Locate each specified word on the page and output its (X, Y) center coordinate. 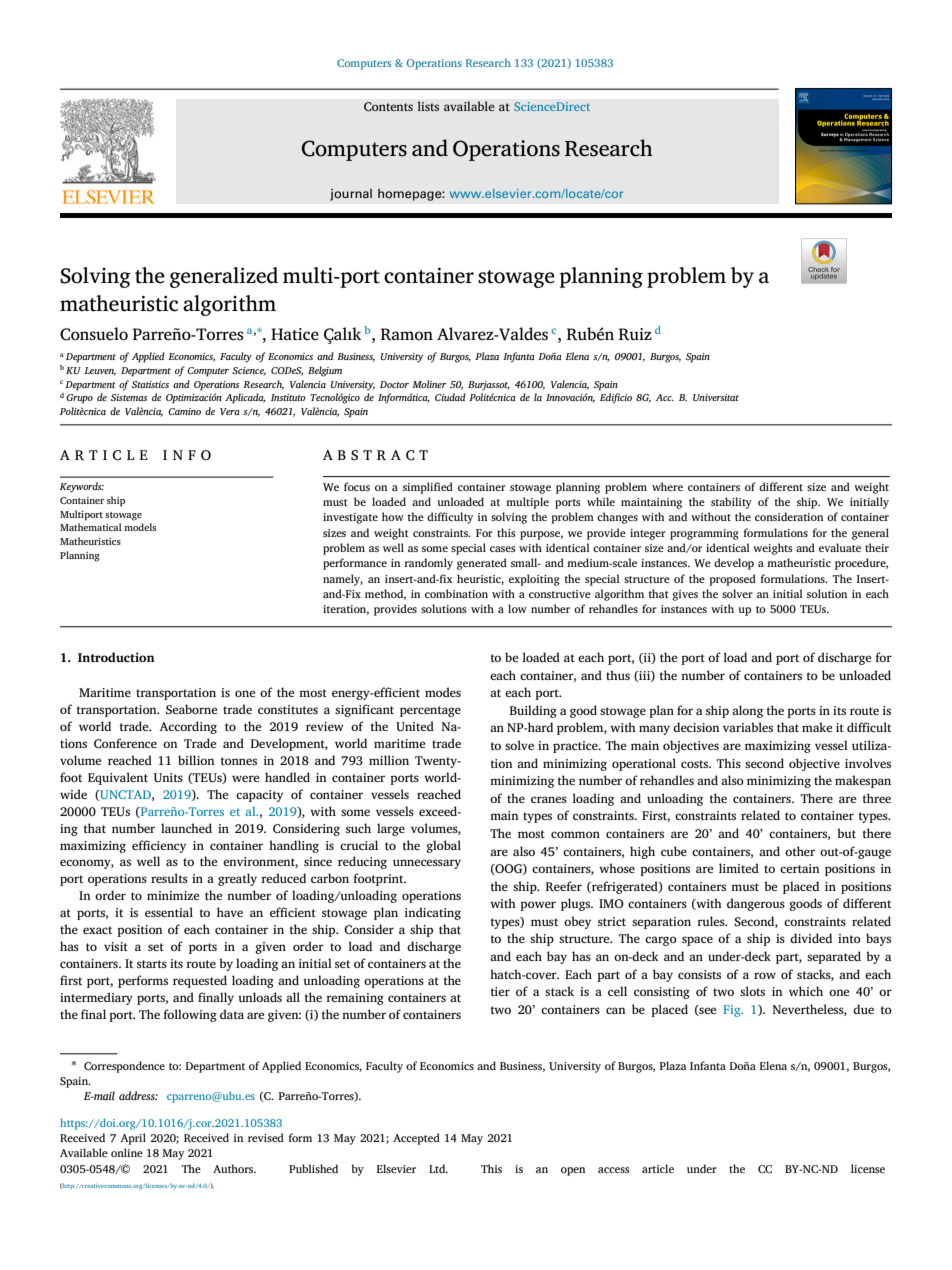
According (188, 727)
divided (811, 938)
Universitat (716, 397)
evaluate (840, 547)
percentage (430, 711)
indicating (433, 913)
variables (748, 727)
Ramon (407, 334)
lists (428, 106)
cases (503, 549)
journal (351, 195)
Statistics (150, 384)
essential (169, 912)
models (140, 527)
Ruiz (635, 334)
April (133, 1139)
